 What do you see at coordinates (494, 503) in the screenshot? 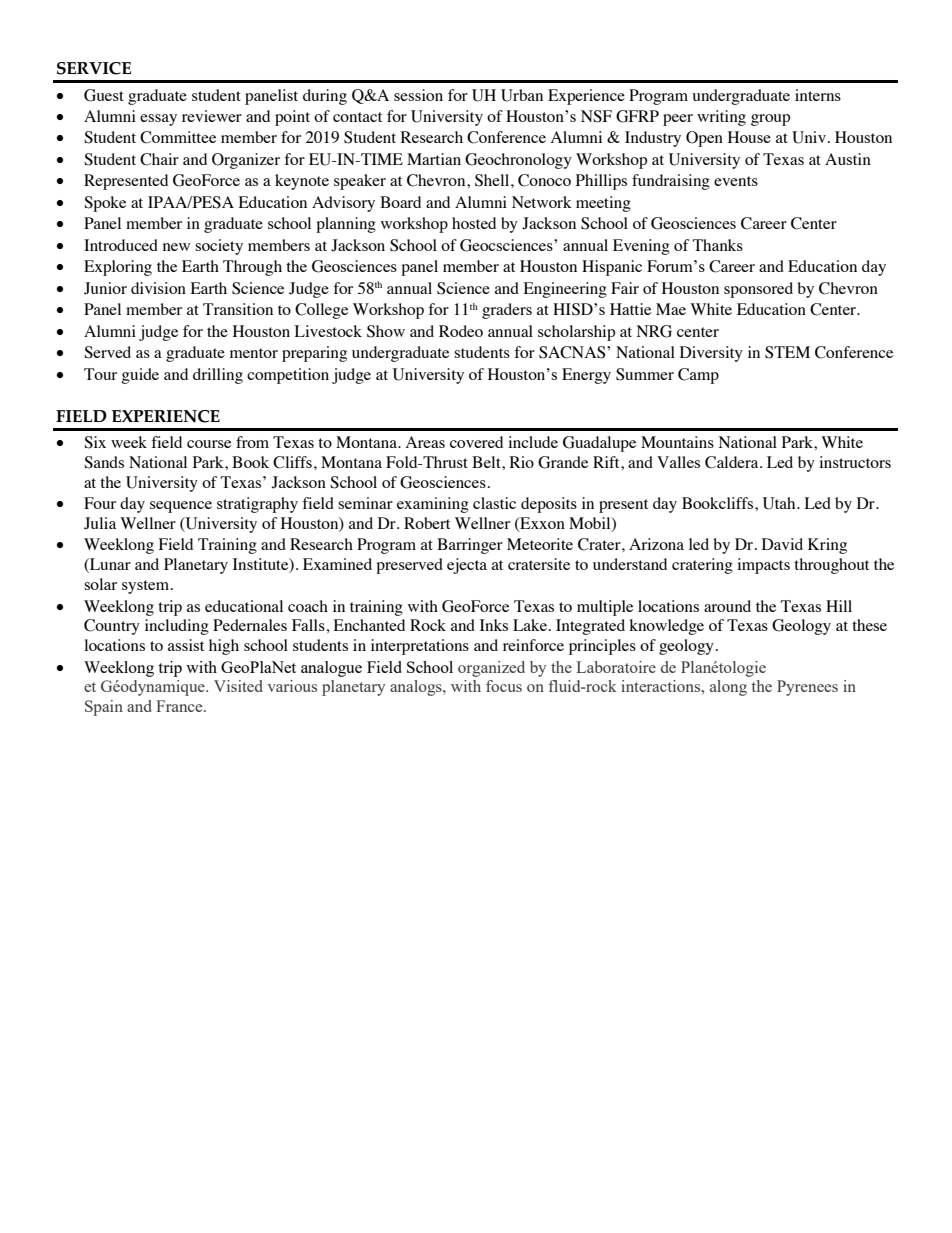
I see `clastic` at bounding box center [494, 503].
